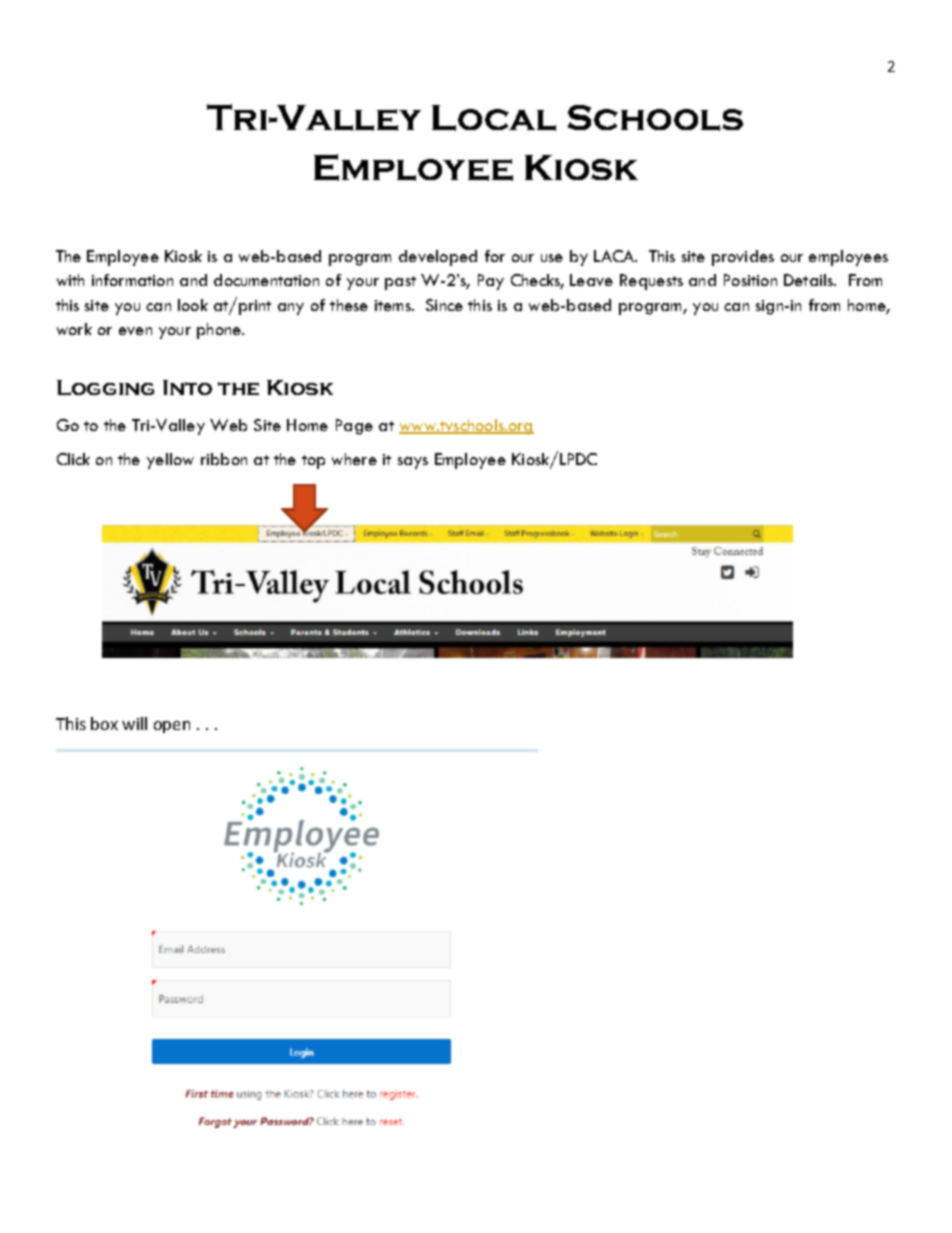  I want to click on says, so click(413, 463).
